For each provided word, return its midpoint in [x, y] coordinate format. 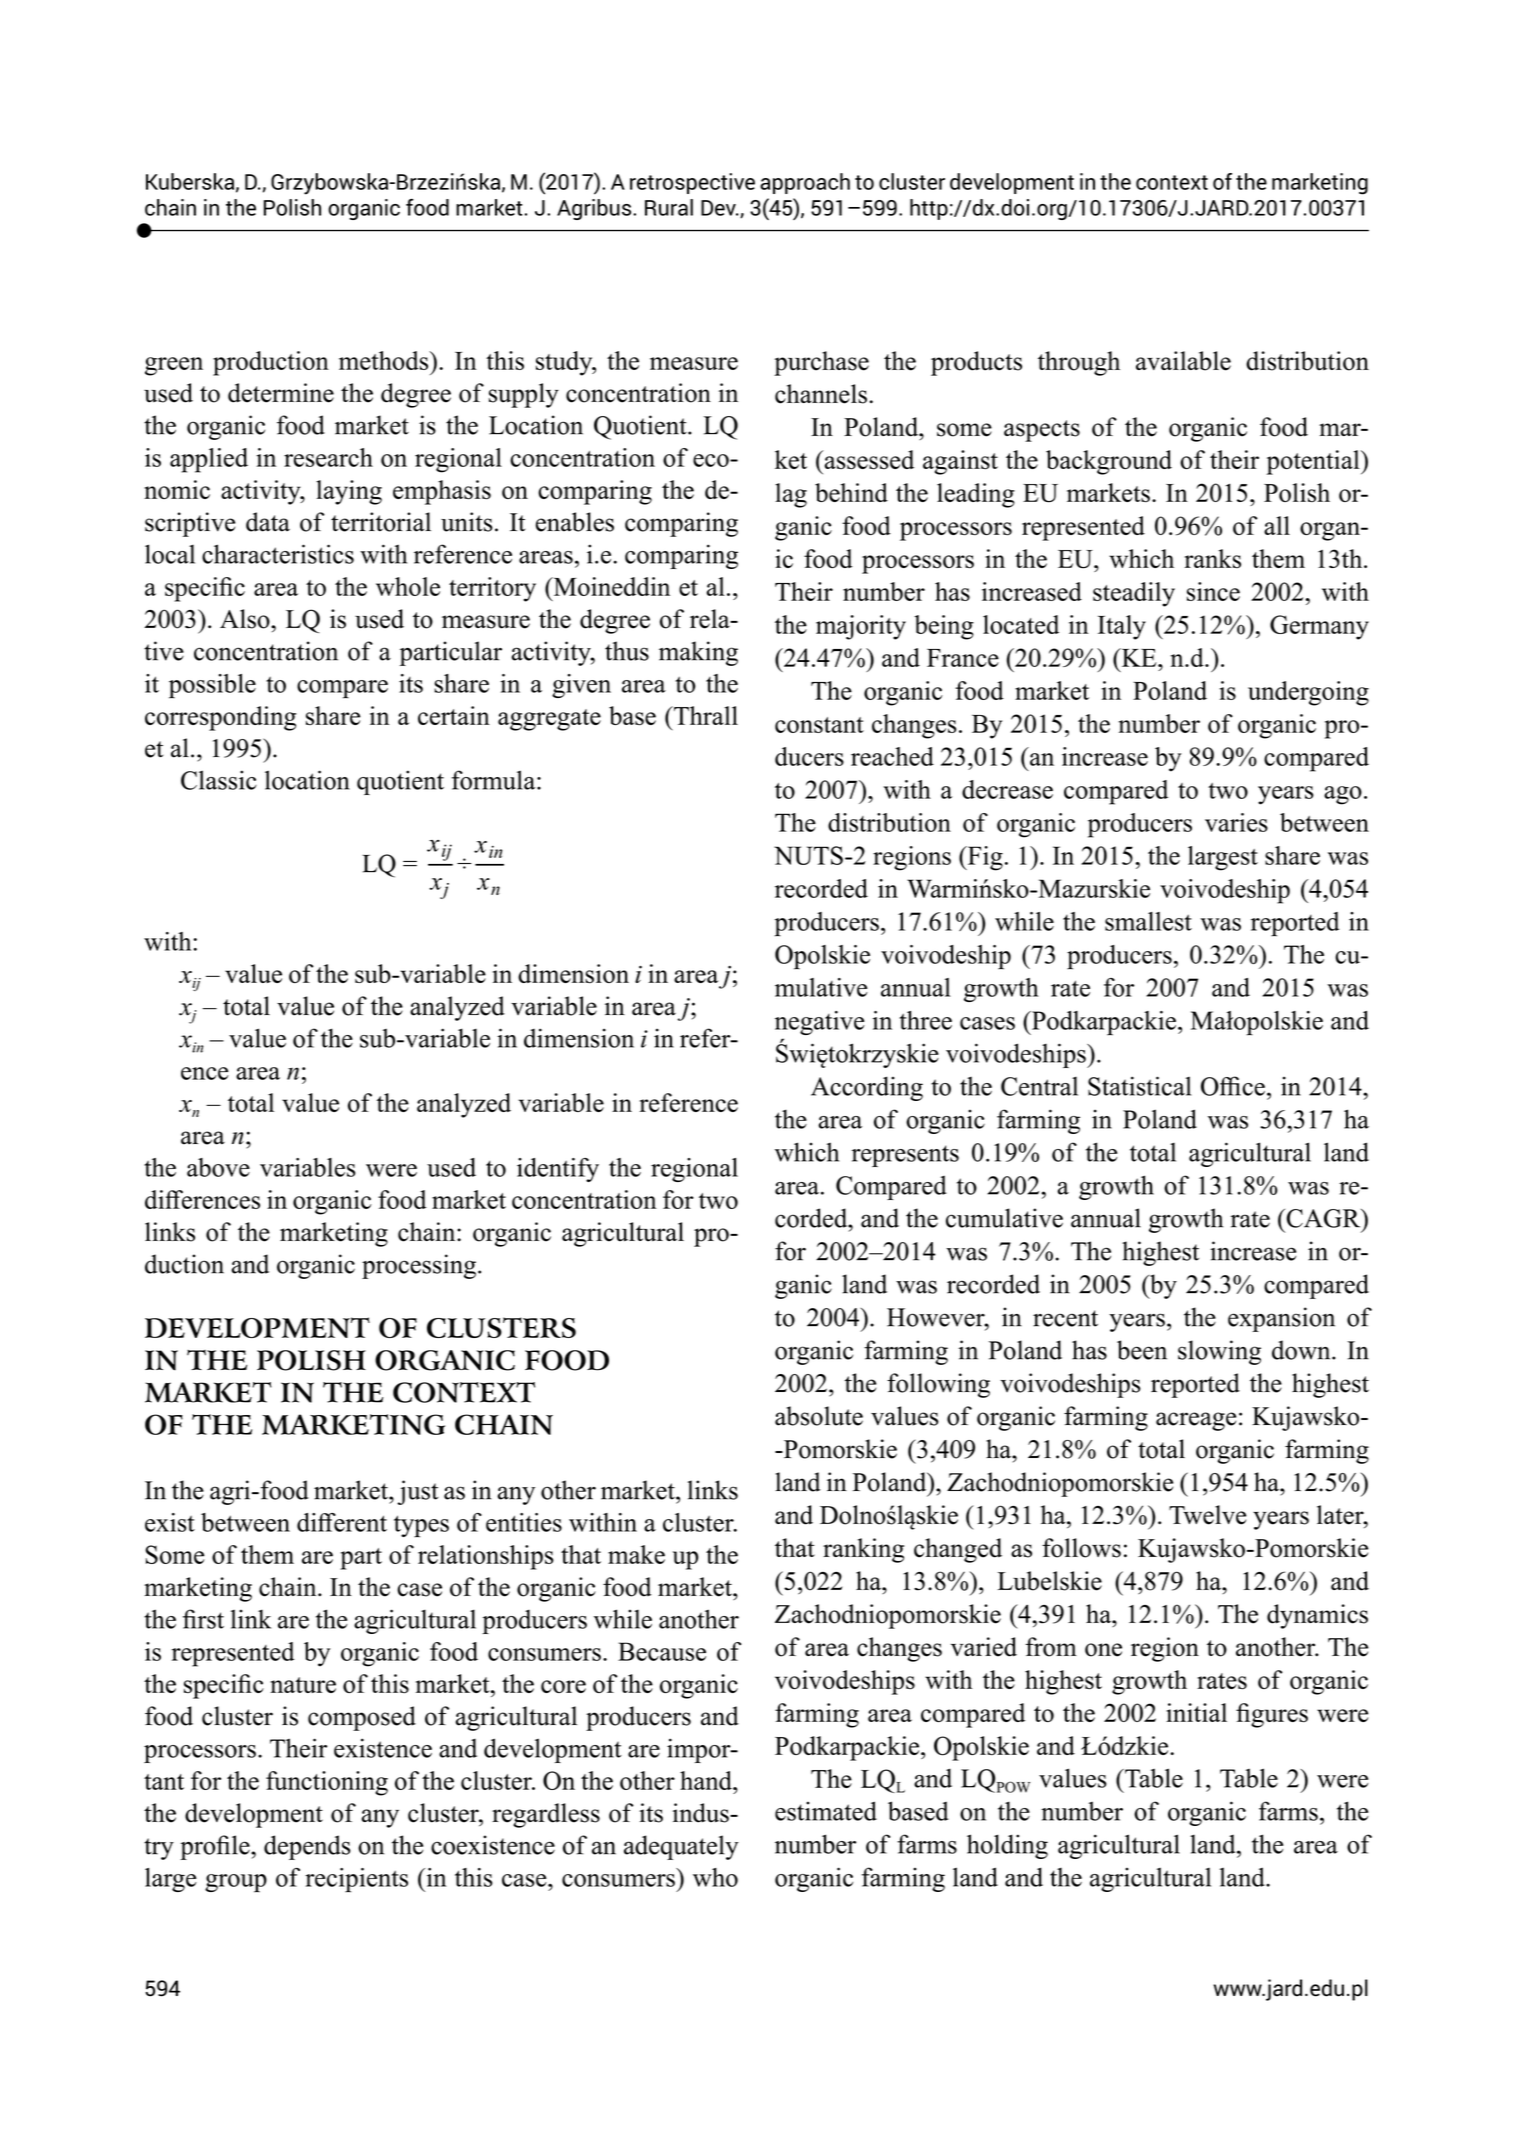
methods [385, 360]
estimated [826, 1811]
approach [805, 183]
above [218, 1167]
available [1183, 361]
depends [307, 1847]
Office [1233, 1086]
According [867, 1088]
